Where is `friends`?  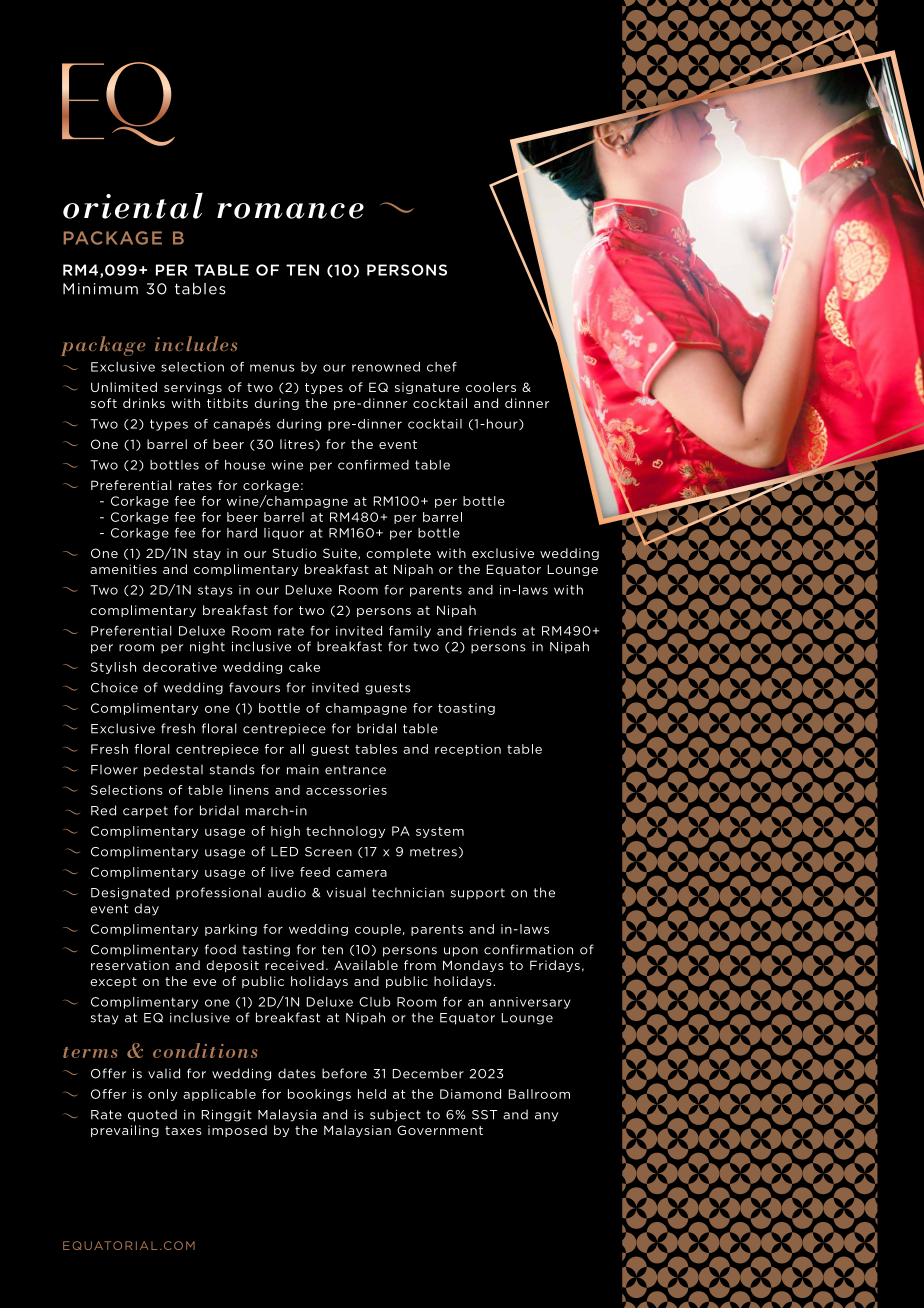 friends is located at coordinates (492, 631).
